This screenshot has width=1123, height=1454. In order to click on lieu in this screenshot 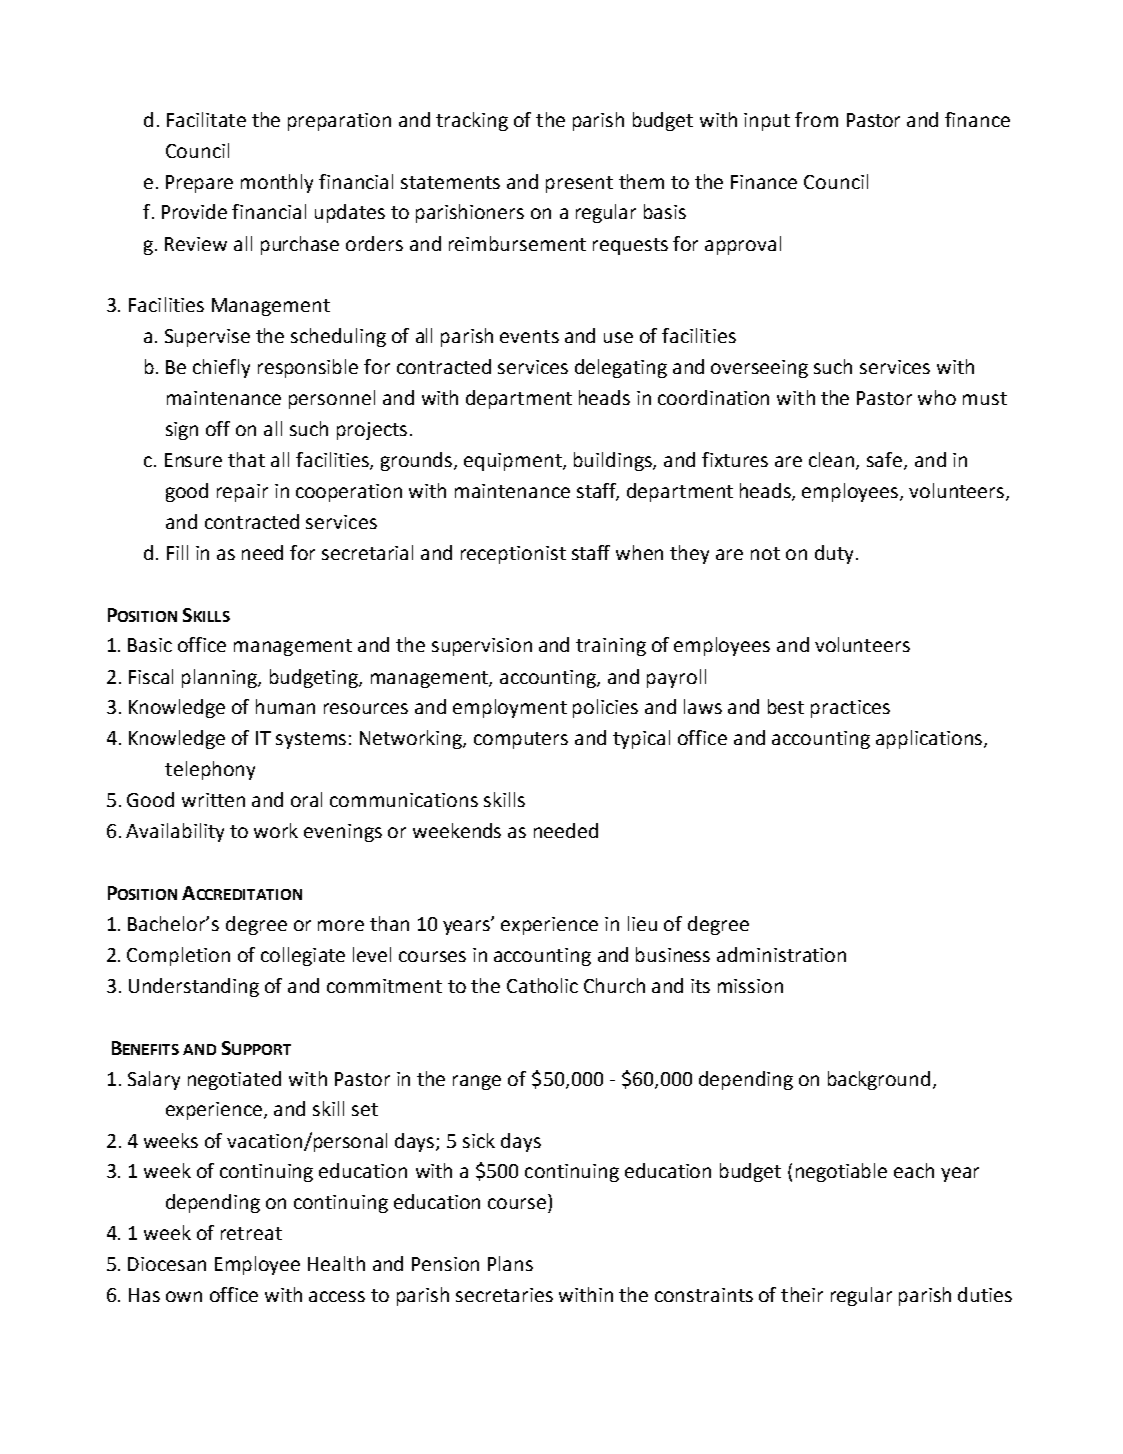, I will do `click(642, 923)`.
